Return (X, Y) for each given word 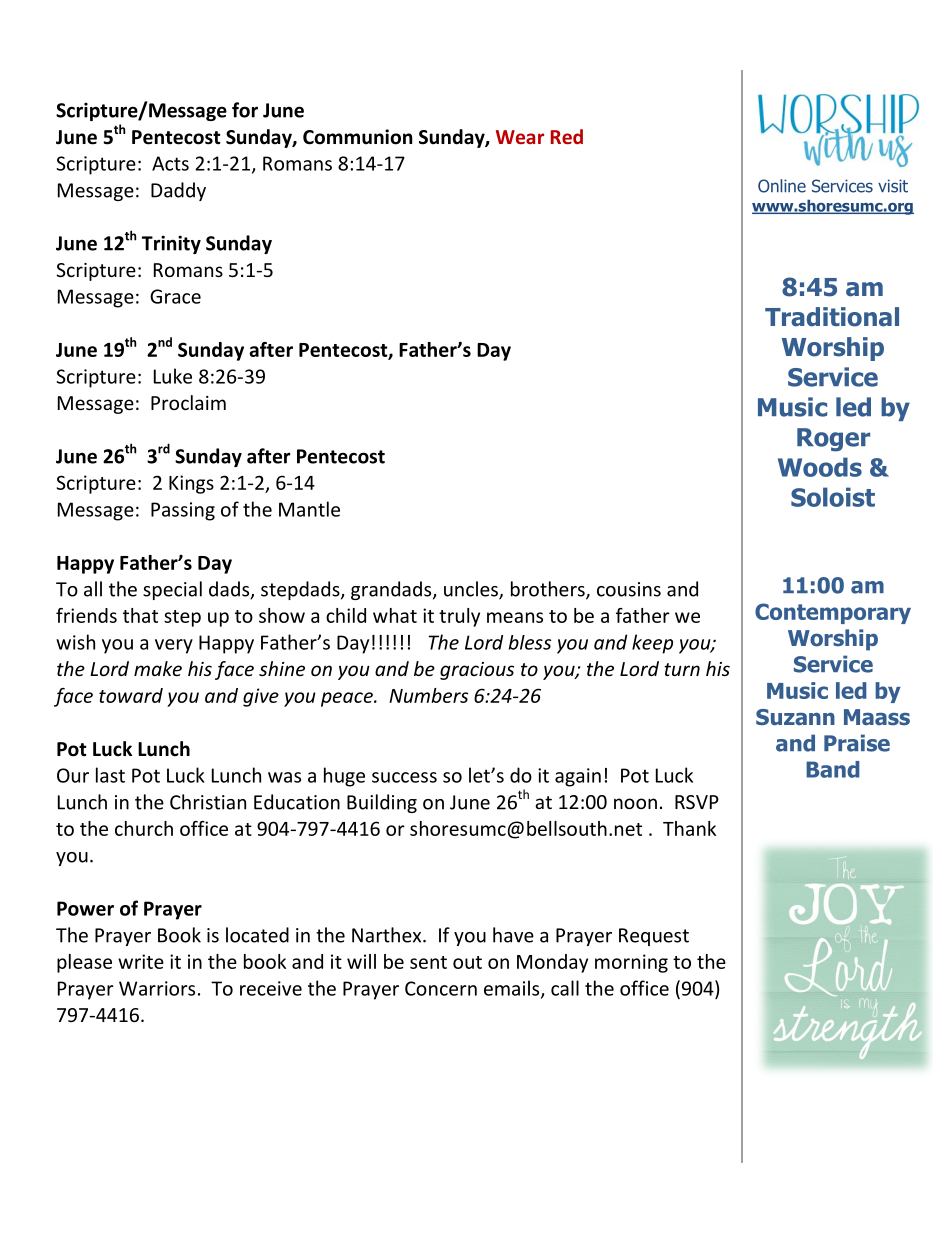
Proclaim (188, 402)
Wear (520, 137)
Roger (833, 440)
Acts (170, 163)
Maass (877, 717)
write (141, 961)
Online (782, 186)
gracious (477, 671)
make (158, 668)
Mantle (309, 509)
